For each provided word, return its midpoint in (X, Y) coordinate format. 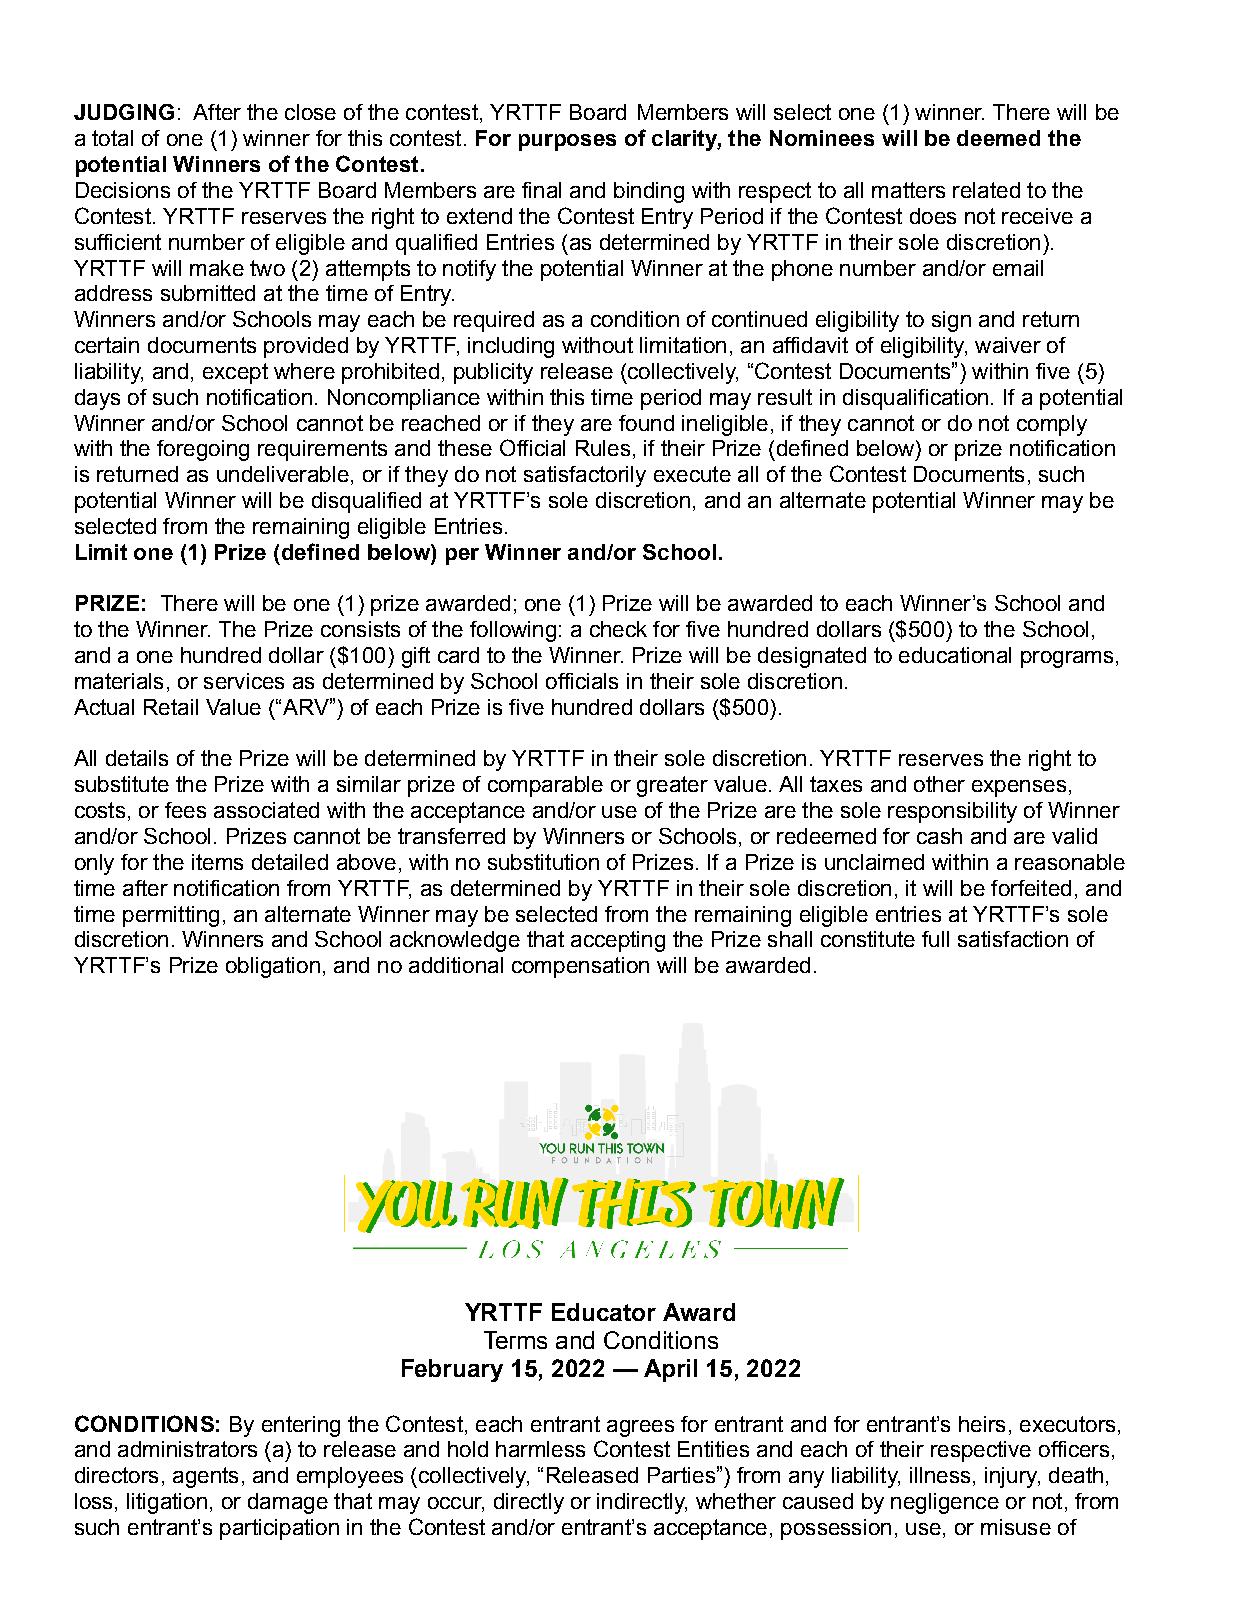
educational (955, 655)
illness (940, 1475)
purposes (567, 142)
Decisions (123, 190)
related (986, 190)
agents (205, 1477)
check (618, 629)
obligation (273, 967)
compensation (580, 967)
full (935, 939)
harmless (540, 1449)
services (244, 681)
